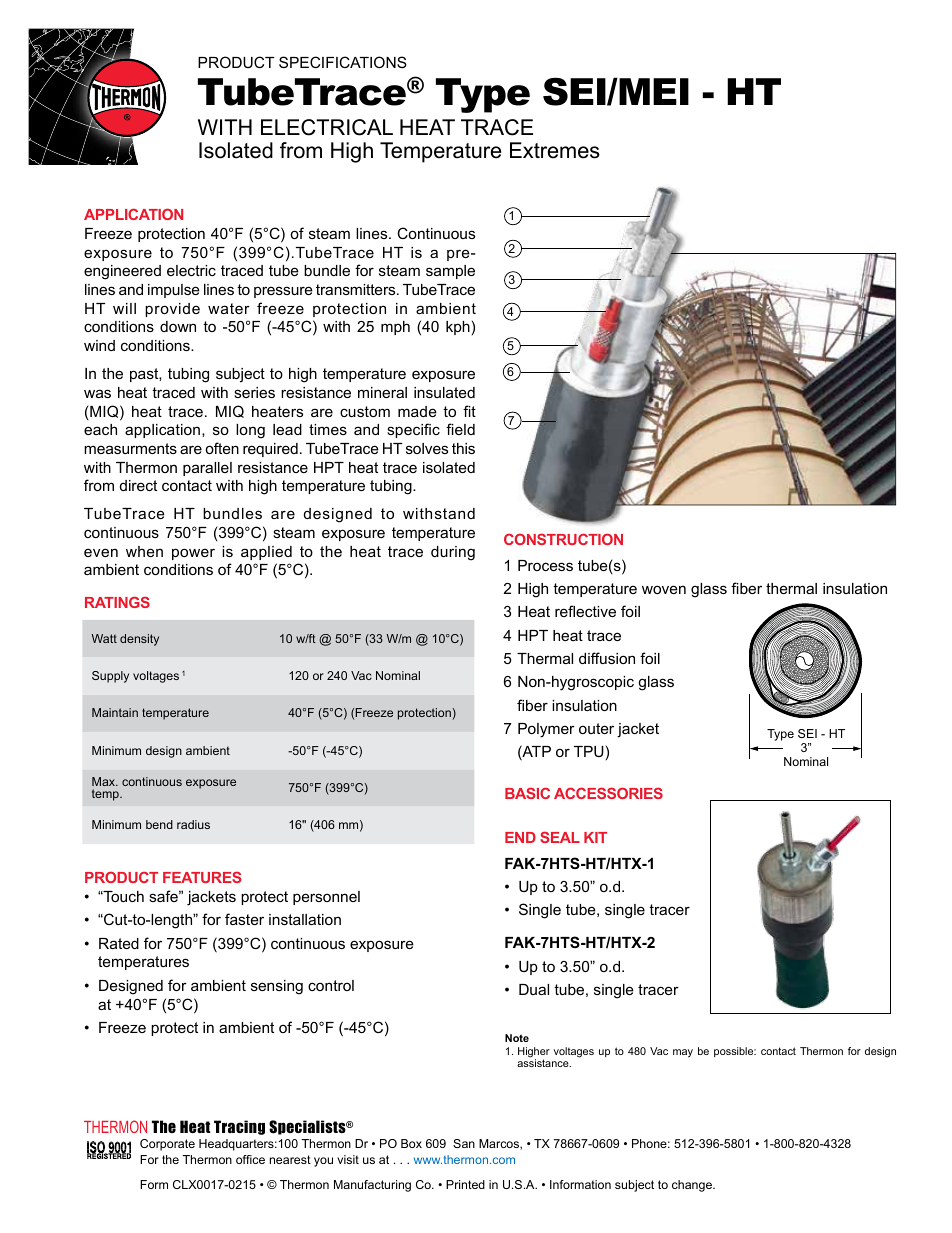 The image size is (952, 1233). Describe the element at coordinates (693, 1186) in the screenshot. I see `change` at that location.
